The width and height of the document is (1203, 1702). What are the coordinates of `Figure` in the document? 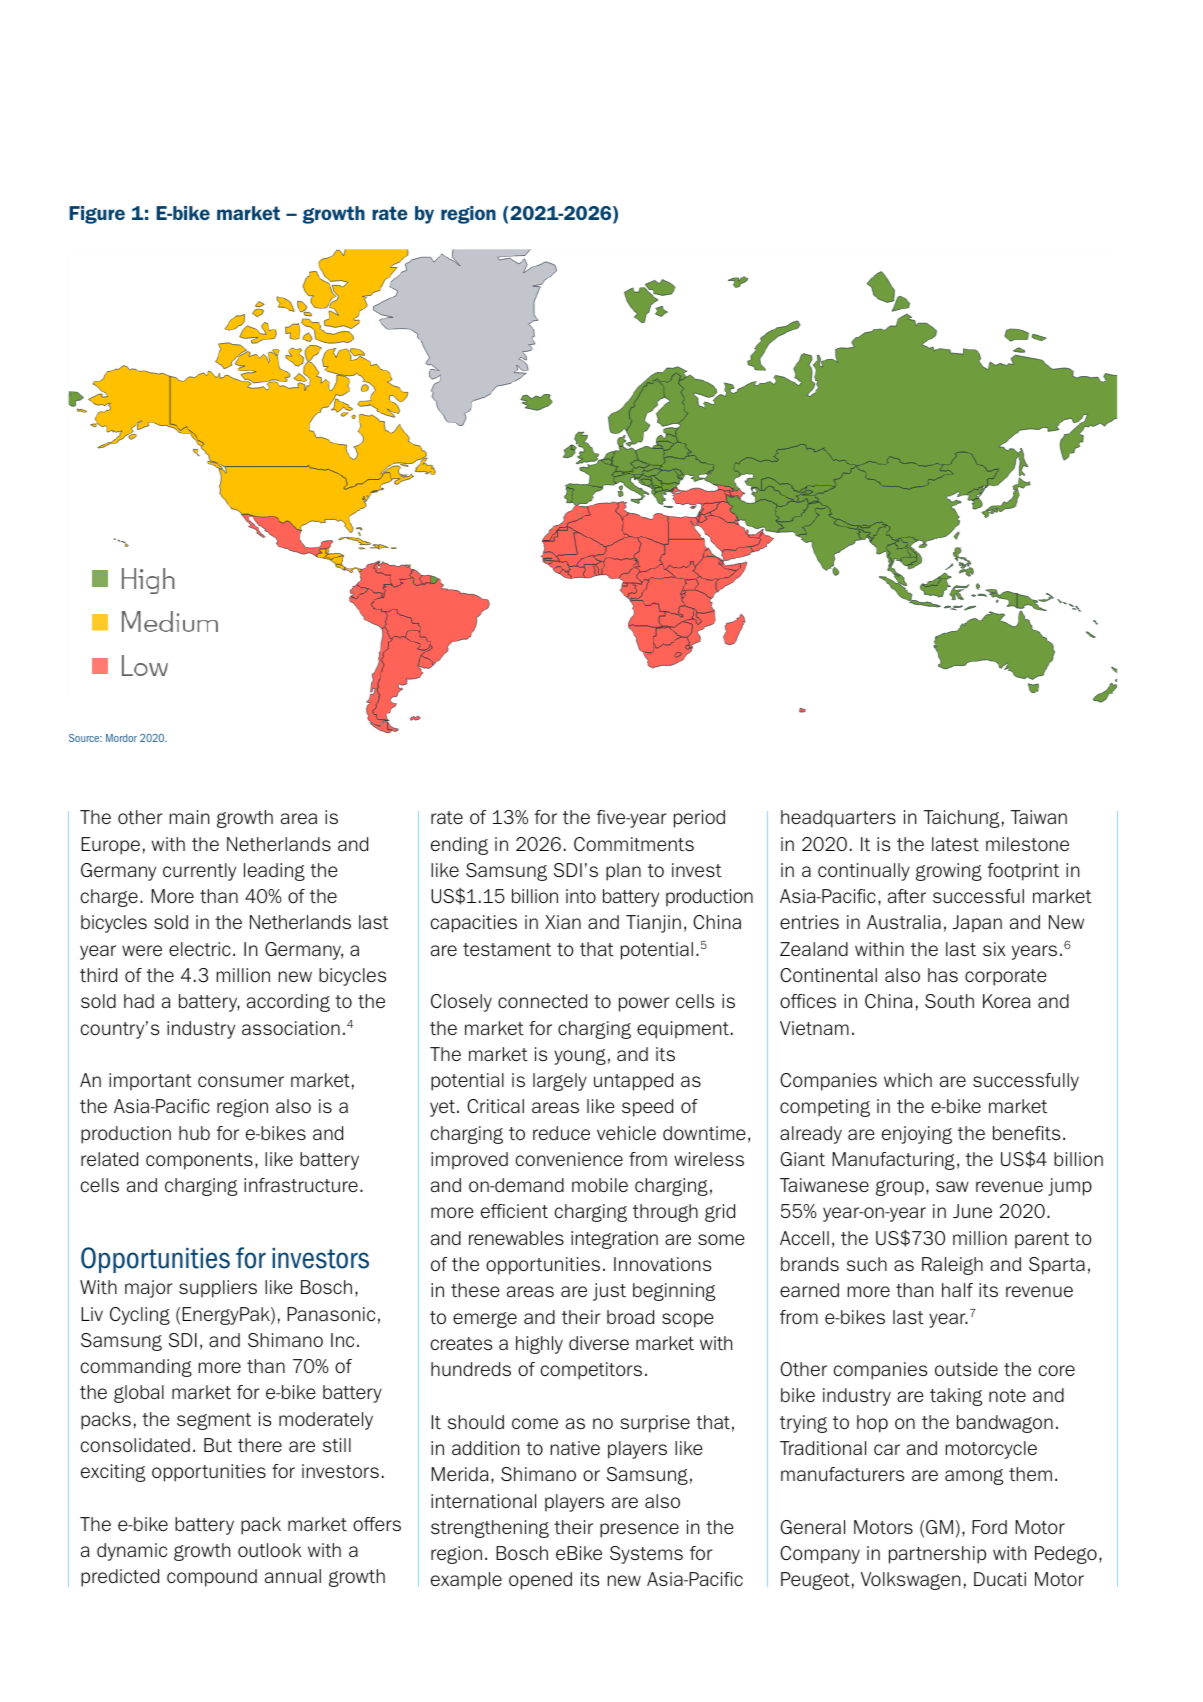 It's located at (97, 215).
